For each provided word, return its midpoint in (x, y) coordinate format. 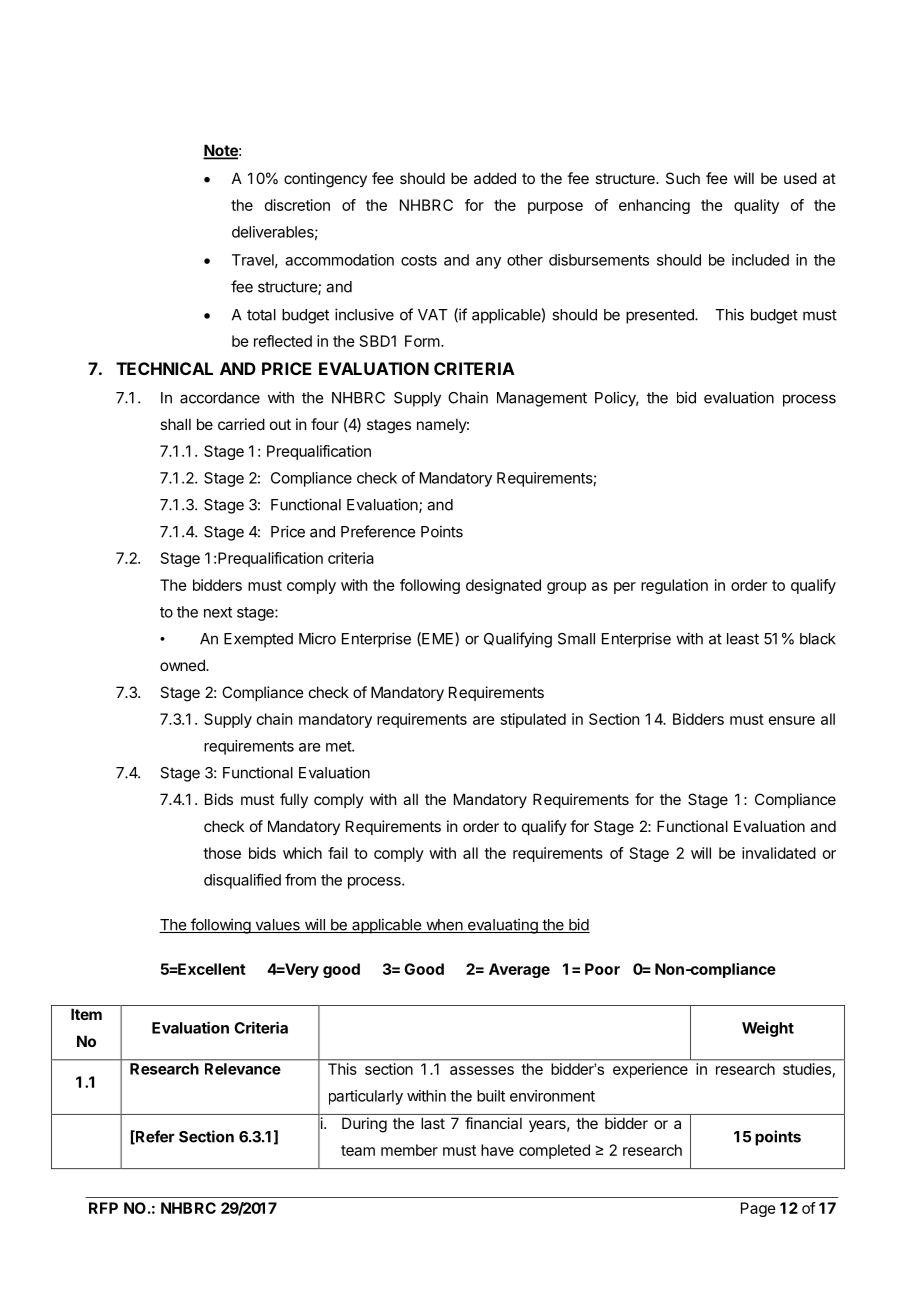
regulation (674, 586)
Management (542, 399)
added (495, 178)
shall (175, 424)
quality (756, 206)
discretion (297, 205)
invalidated (779, 853)
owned (183, 665)
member (409, 1150)
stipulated (533, 720)
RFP (103, 1208)
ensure (792, 720)
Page (758, 1209)
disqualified (242, 881)
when (444, 926)
